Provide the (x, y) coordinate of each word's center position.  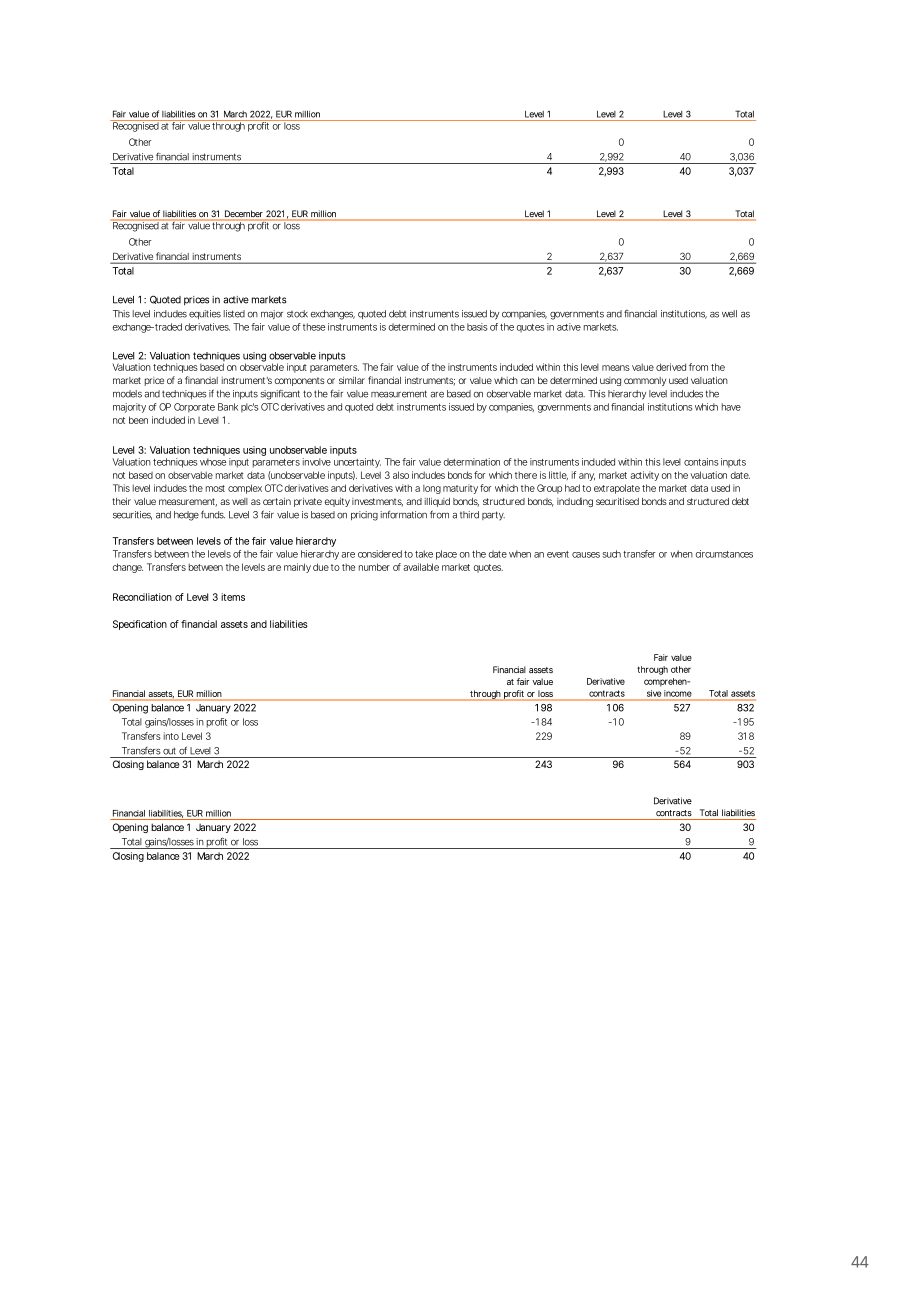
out (169, 751)
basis (477, 327)
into (171, 736)
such (611, 554)
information (403, 514)
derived (671, 367)
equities (205, 314)
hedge (186, 516)
